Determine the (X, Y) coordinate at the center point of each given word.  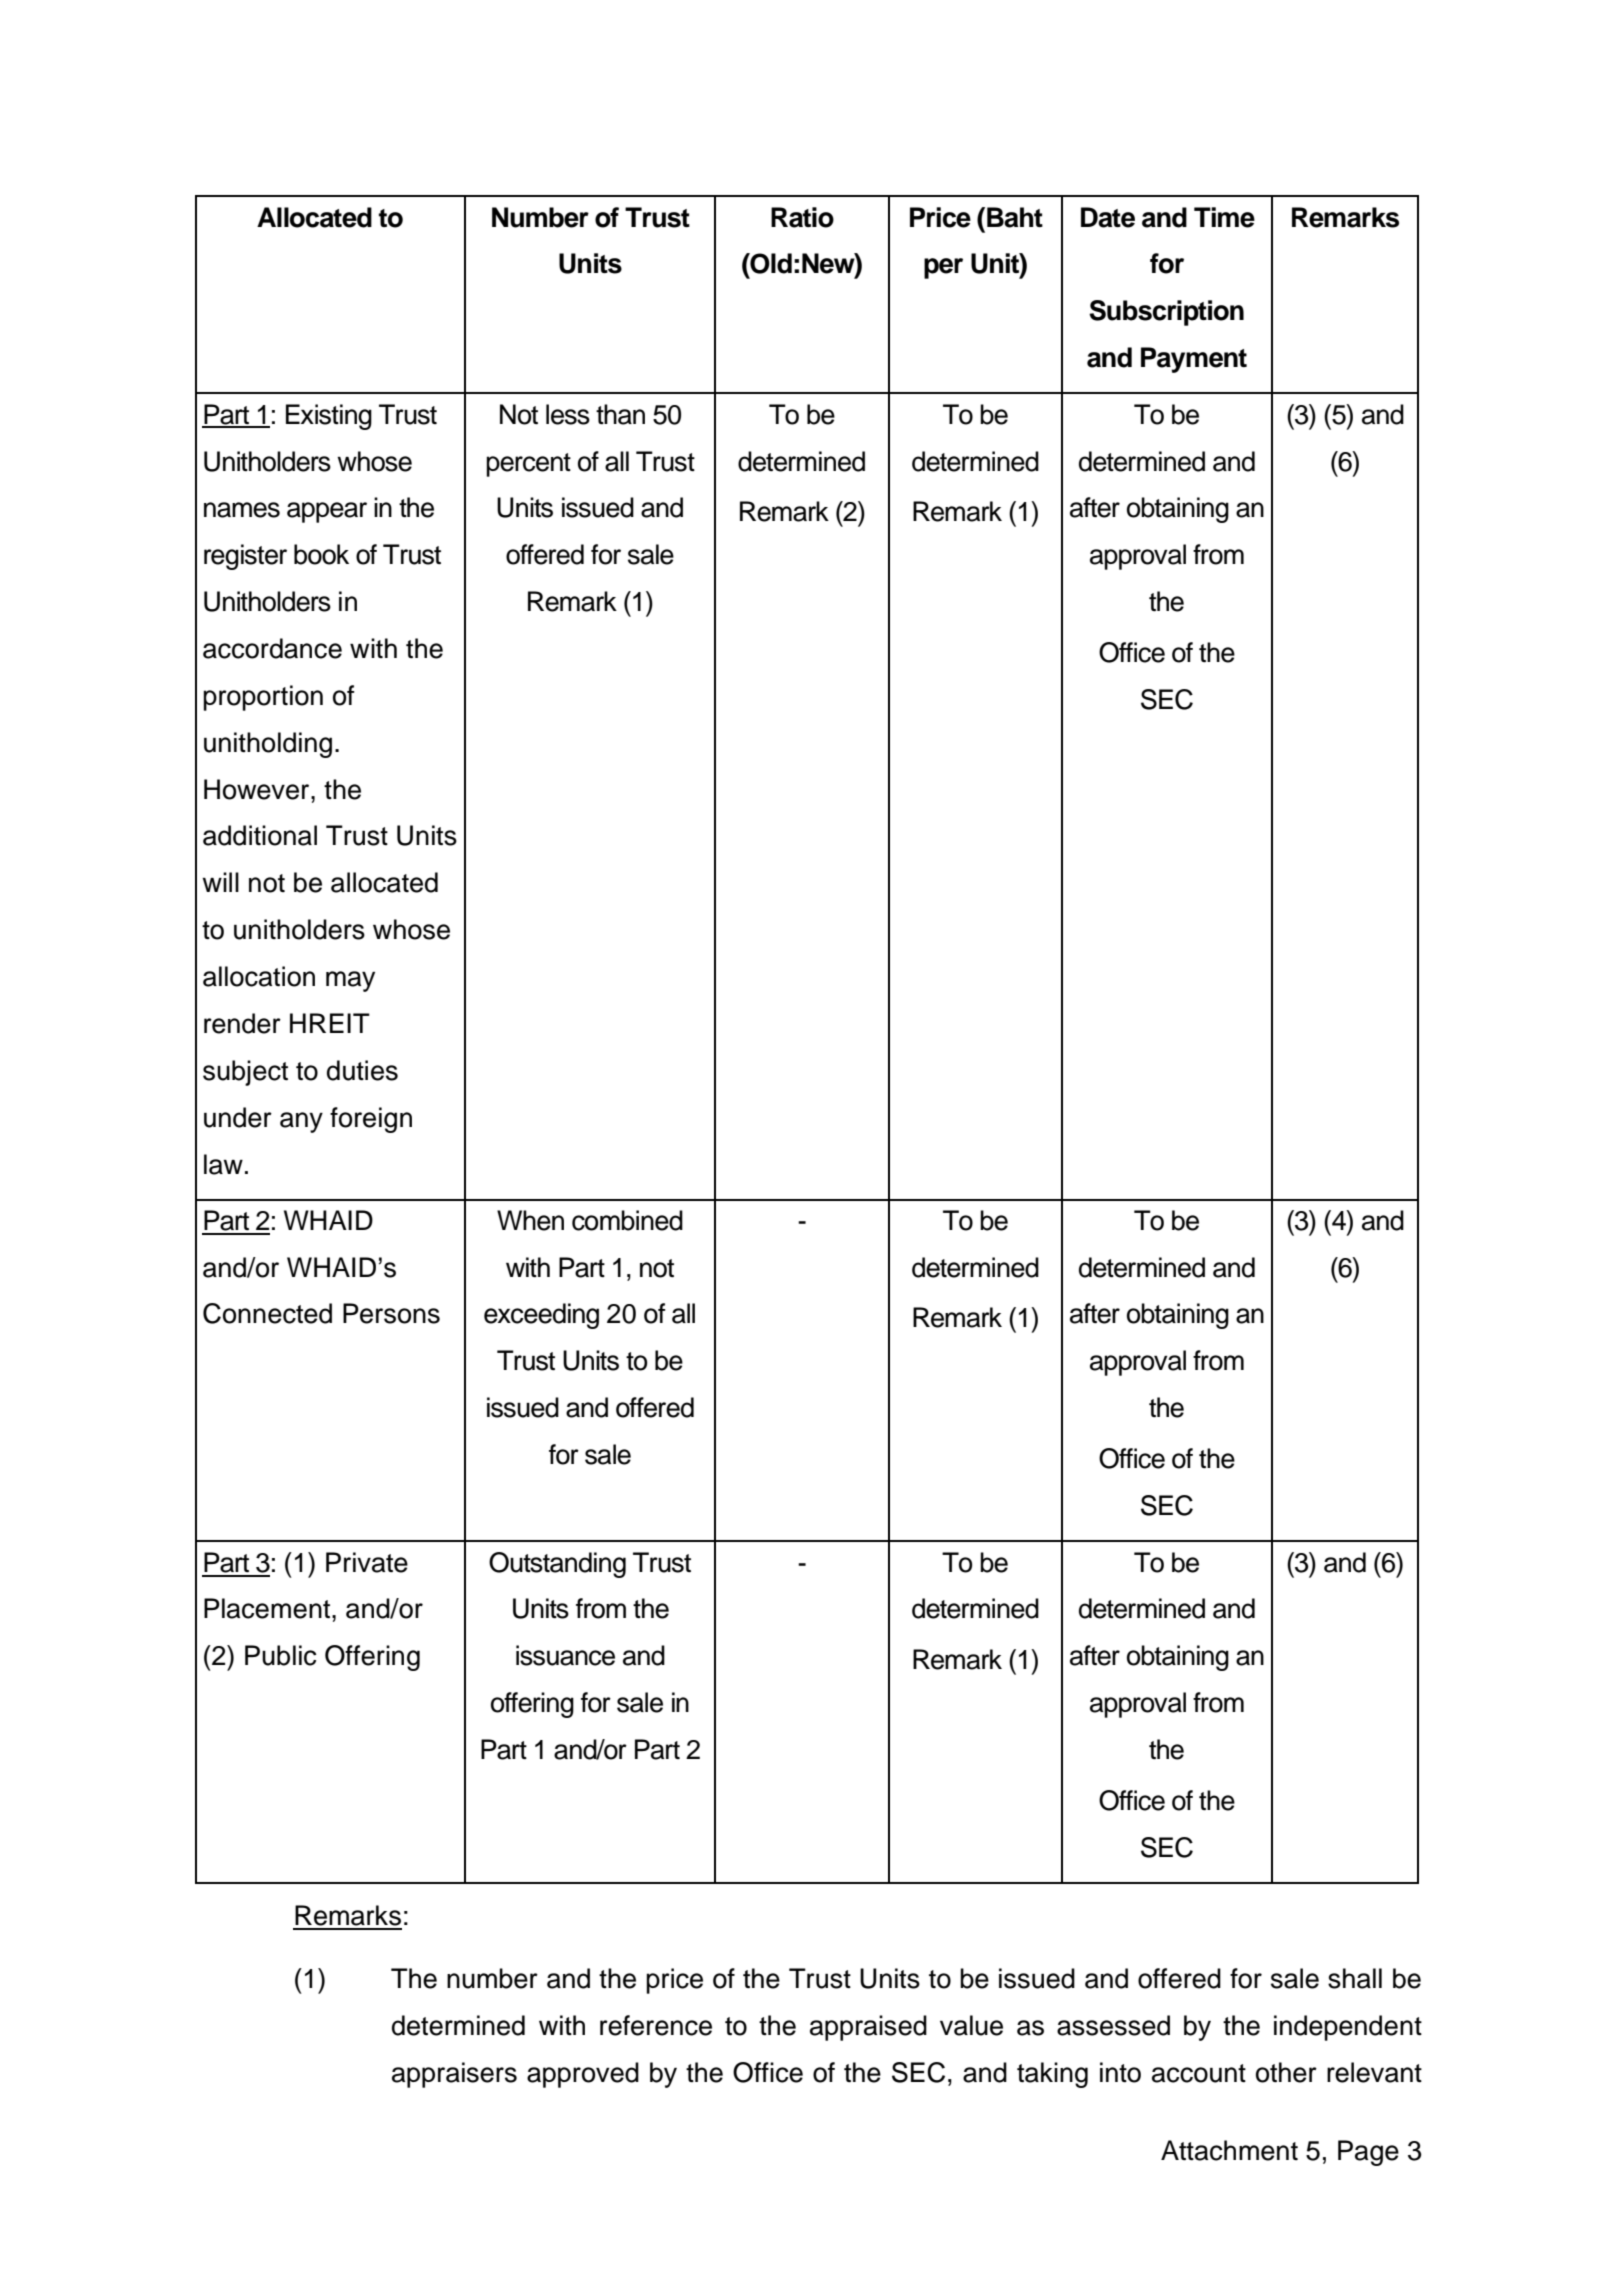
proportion (263, 698)
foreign (371, 1120)
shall (1355, 1978)
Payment (1194, 360)
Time (1224, 217)
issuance (565, 1655)
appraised (868, 2028)
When (530, 1220)
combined (627, 1220)
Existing (329, 417)
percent (528, 465)
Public (281, 1655)
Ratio (802, 217)
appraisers (454, 2075)
